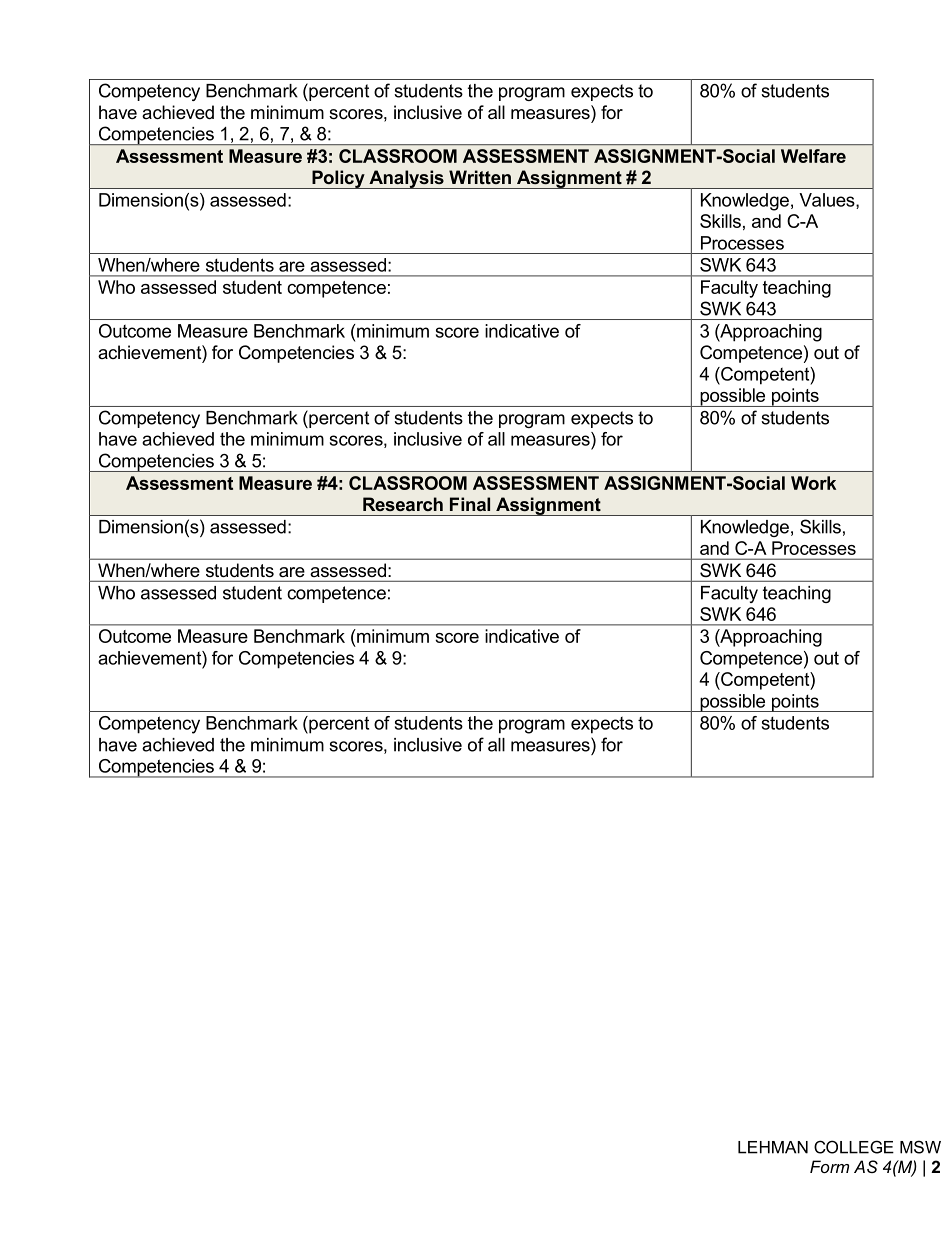  Describe the element at coordinates (813, 483) in the screenshot. I see `Work` at that location.
